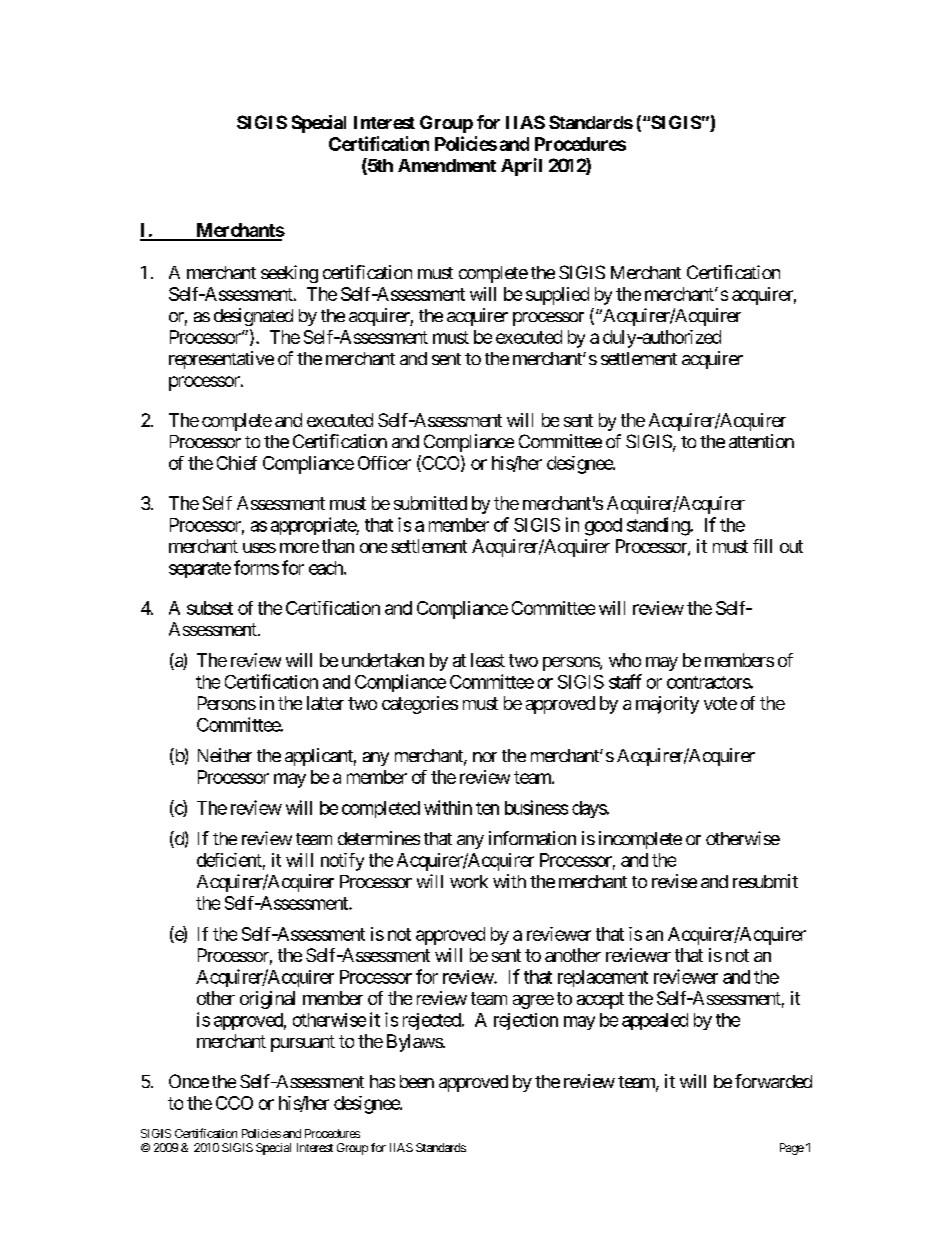 The height and width of the document is (1233, 952). Describe the element at coordinates (667, 705) in the document. I see `majority` at that location.
